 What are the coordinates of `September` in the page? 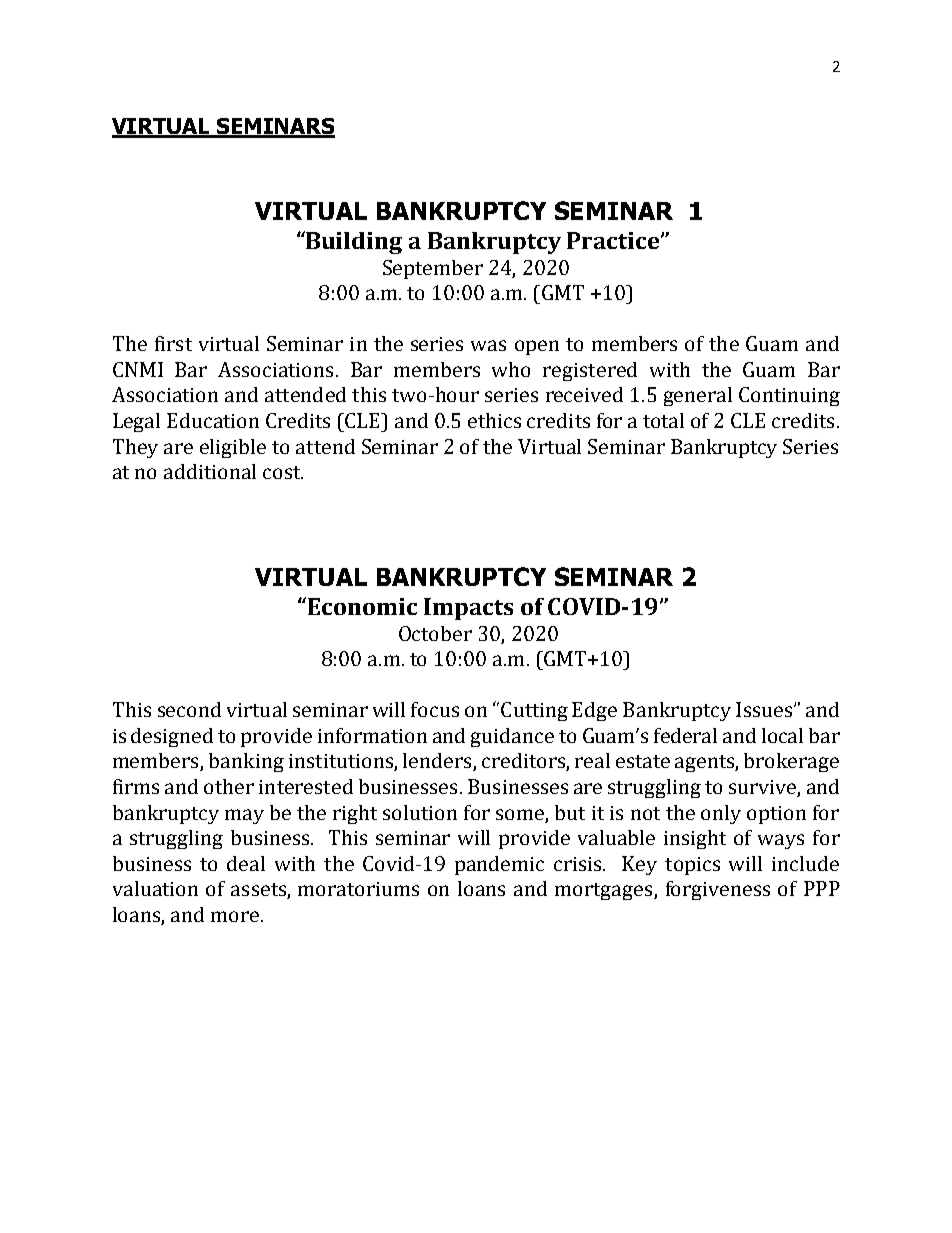 It's located at (433, 269).
